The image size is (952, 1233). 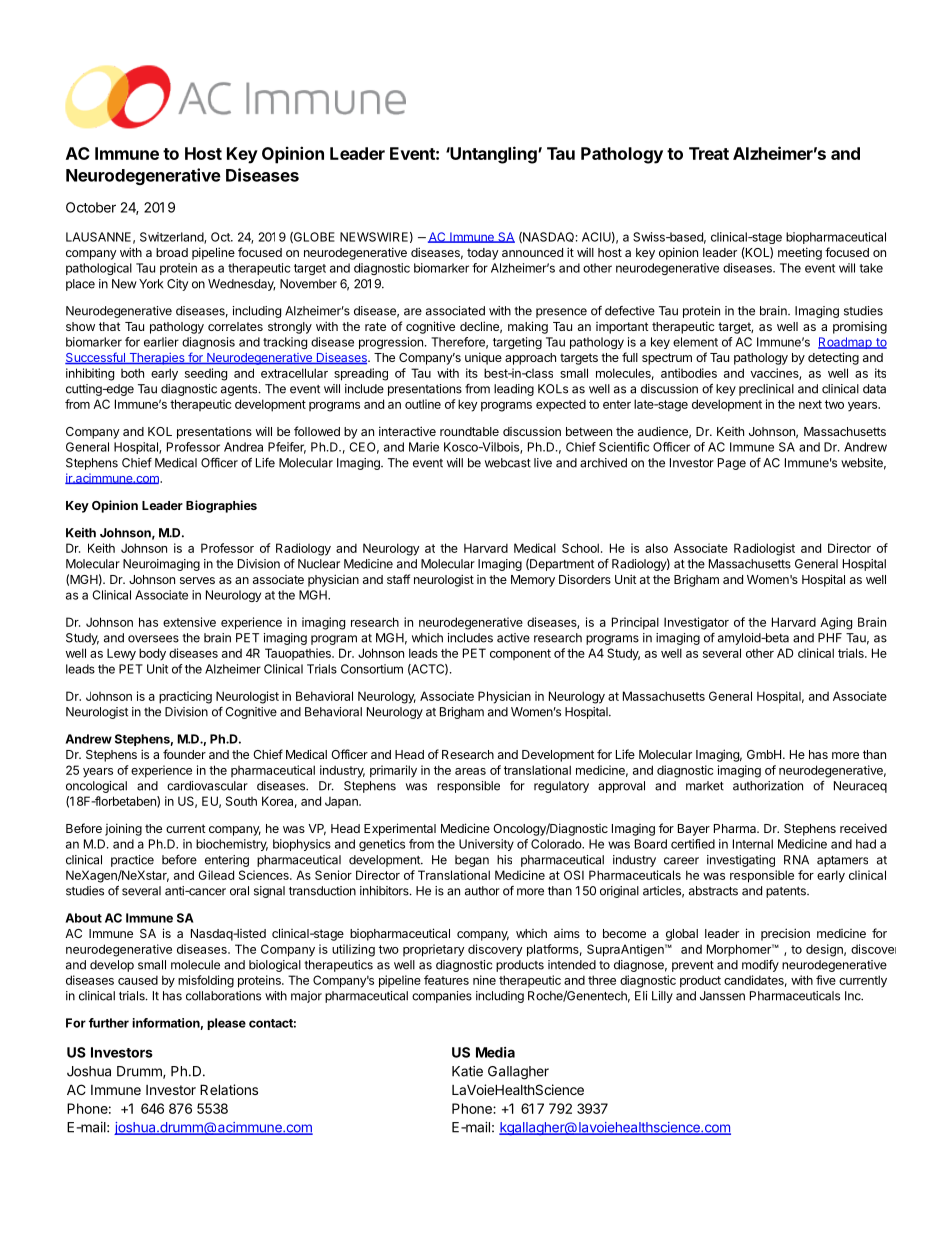 What do you see at coordinates (483, 254) in the page?
I see `today` at bounding box center [483, 254].
